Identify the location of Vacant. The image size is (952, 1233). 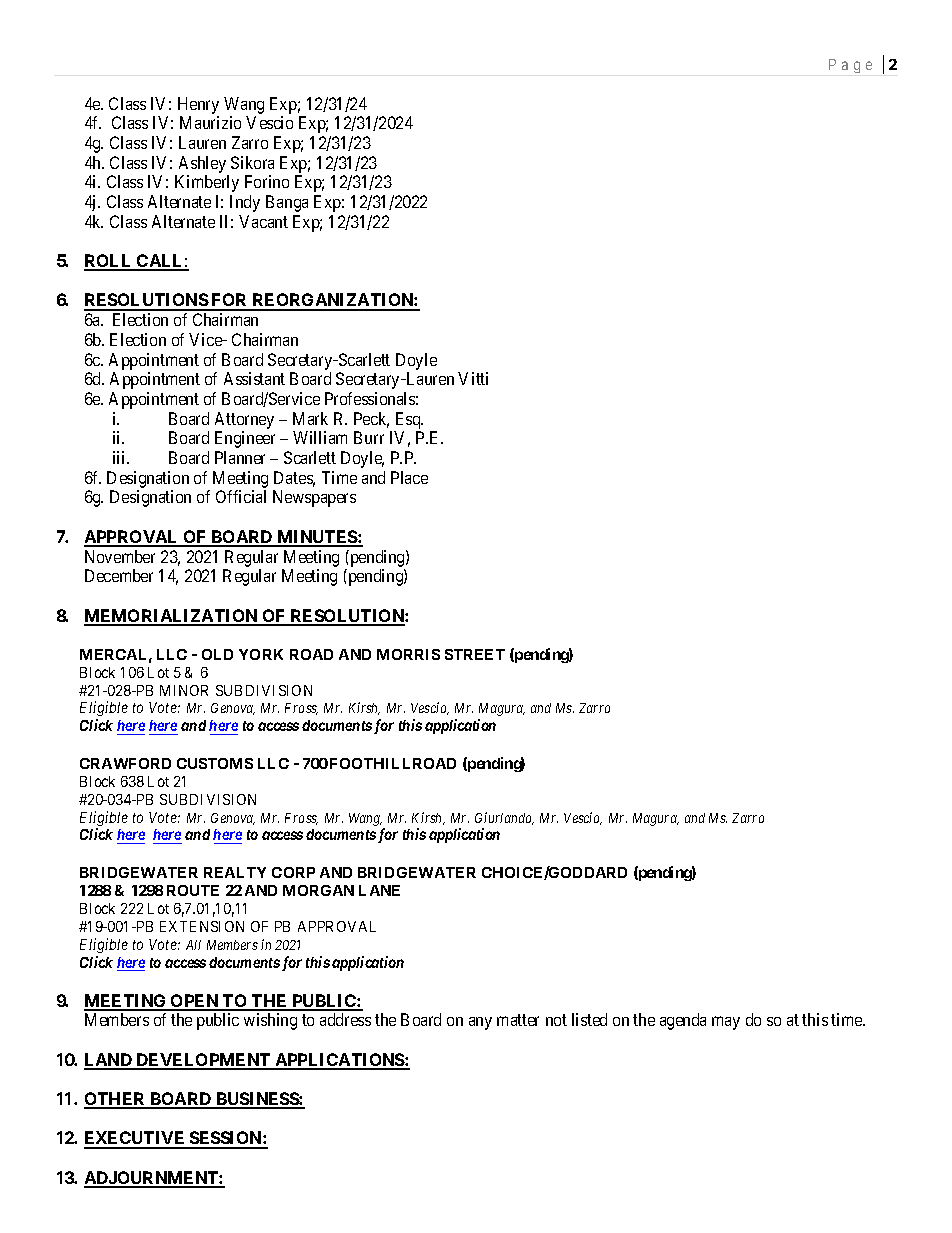
(263, 221).
